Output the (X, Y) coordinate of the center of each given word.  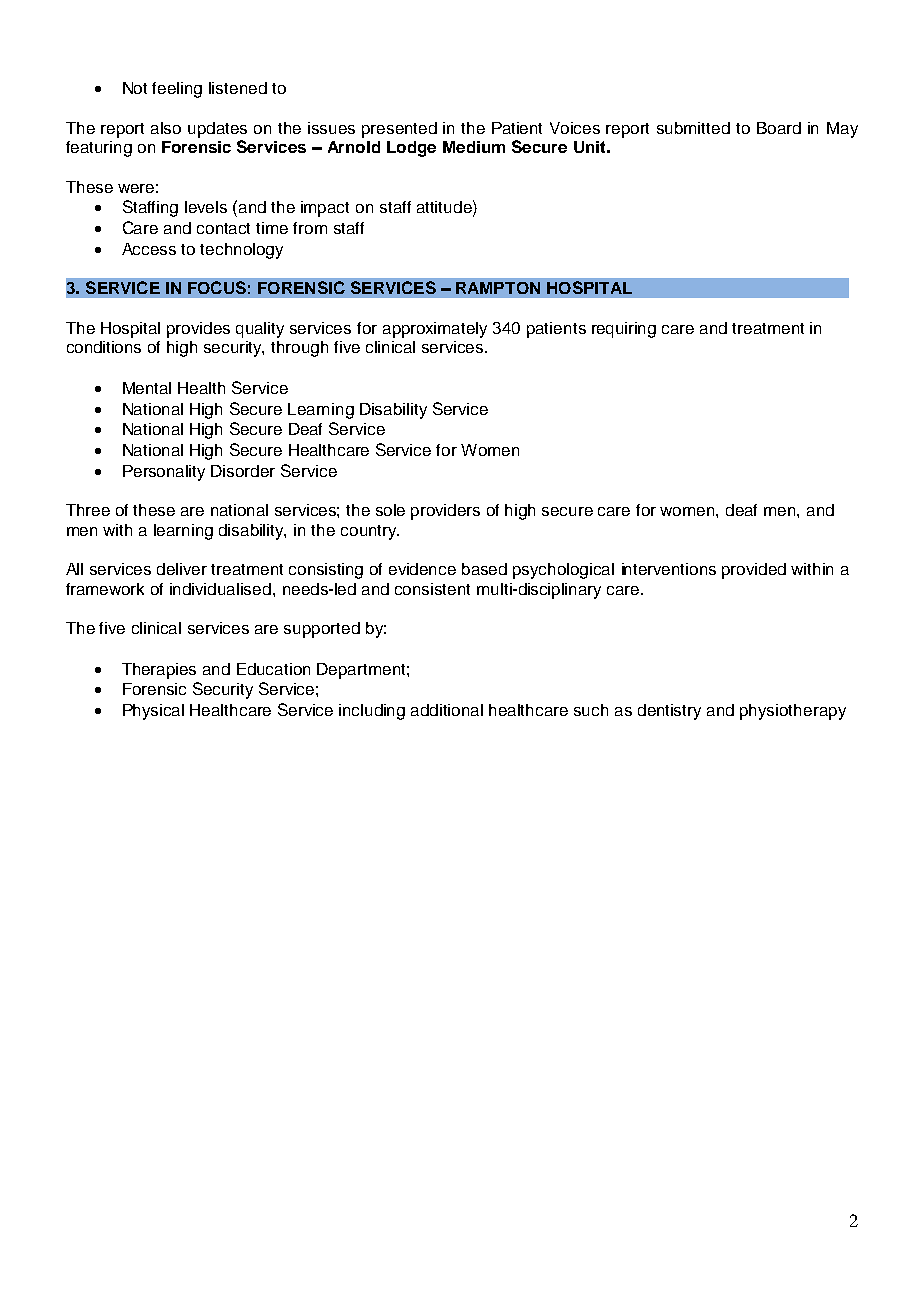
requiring (624, 330)
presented (399, 130)
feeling (177, 90)
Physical (153, 712)
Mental (147, 388)
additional (447, 710)
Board (779, 128)
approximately (435, 330)
